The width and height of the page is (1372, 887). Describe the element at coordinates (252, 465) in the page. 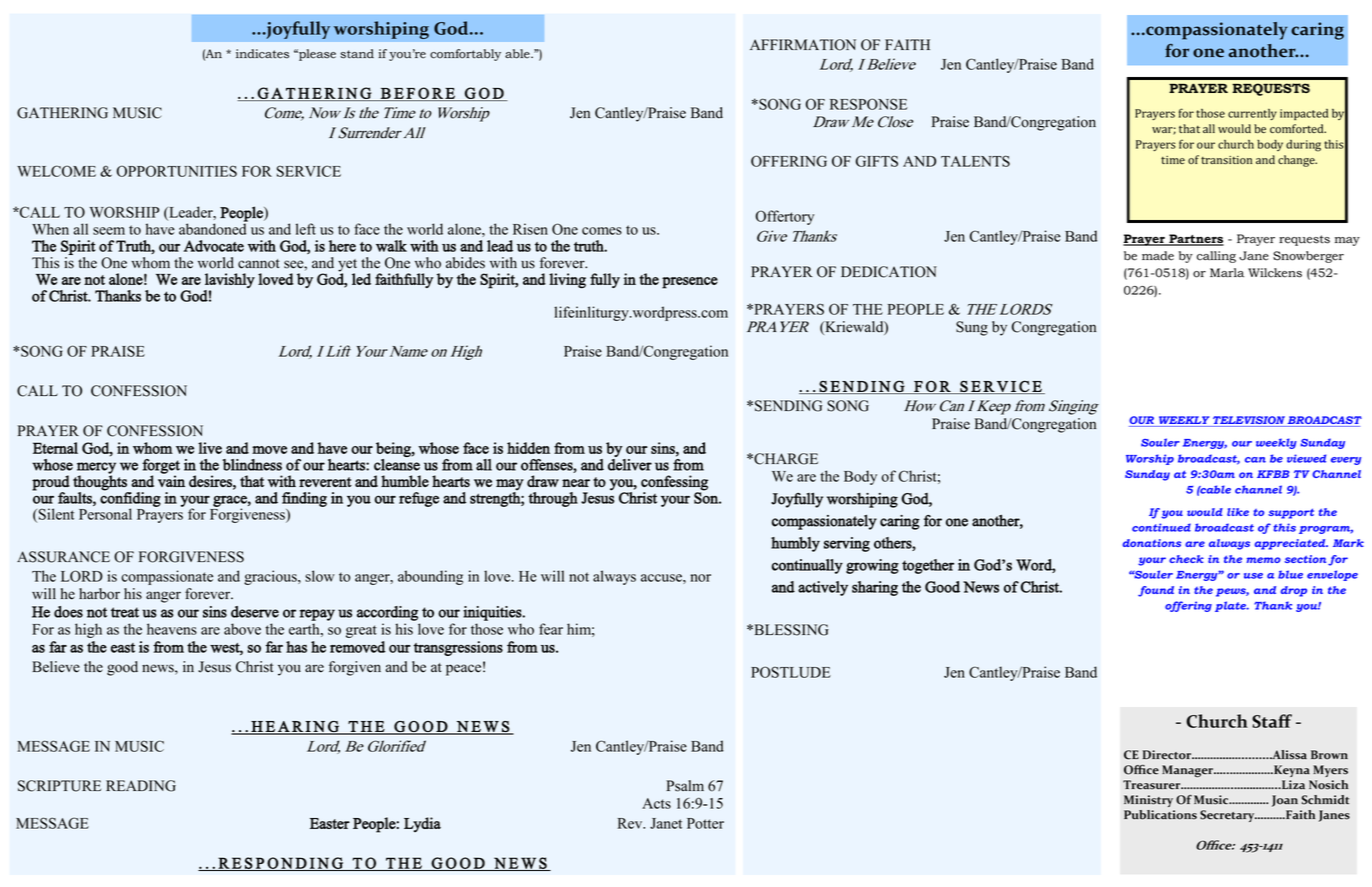

I see `blindness` at that location.
